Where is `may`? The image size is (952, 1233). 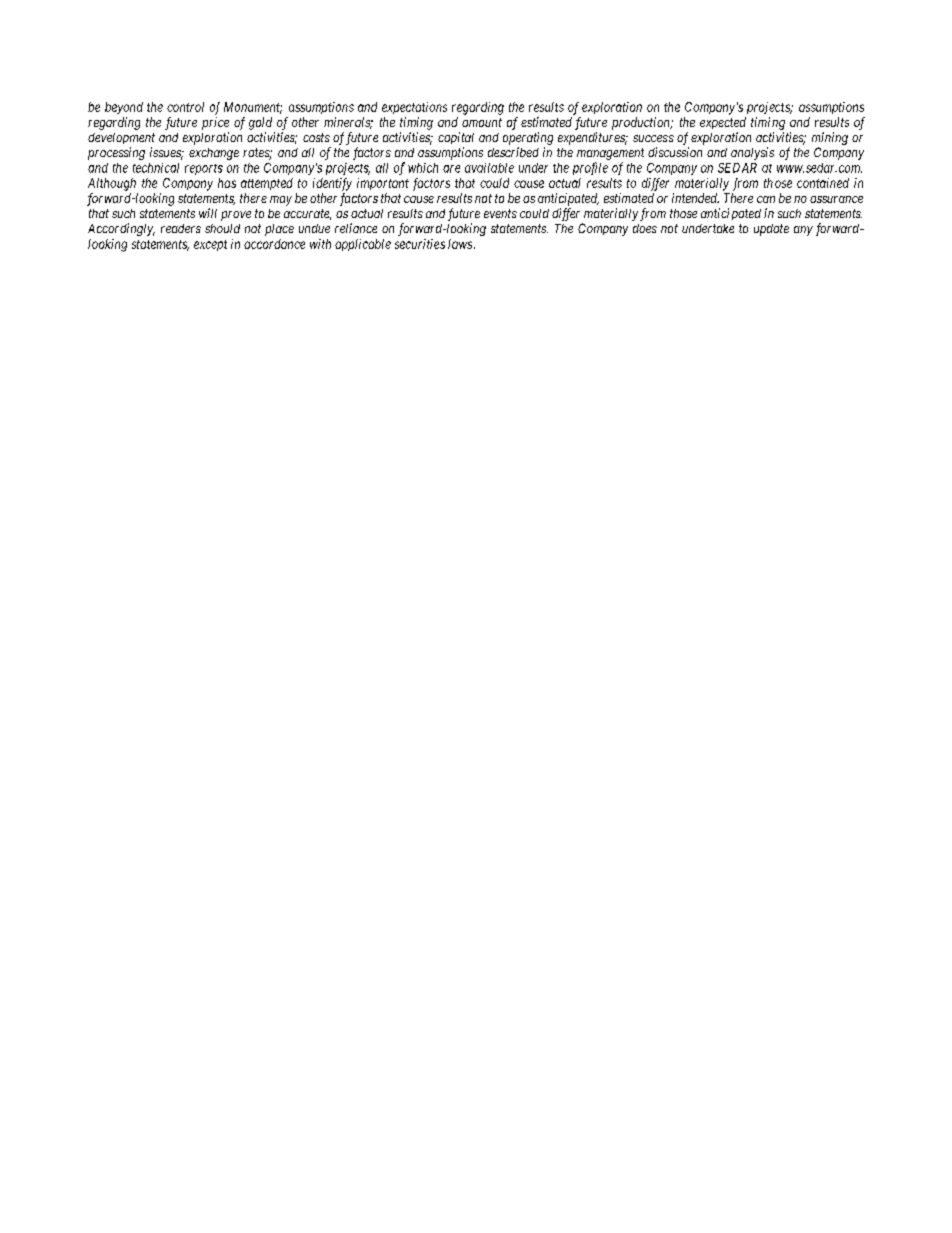 may is located at coordinates (281, 201).
